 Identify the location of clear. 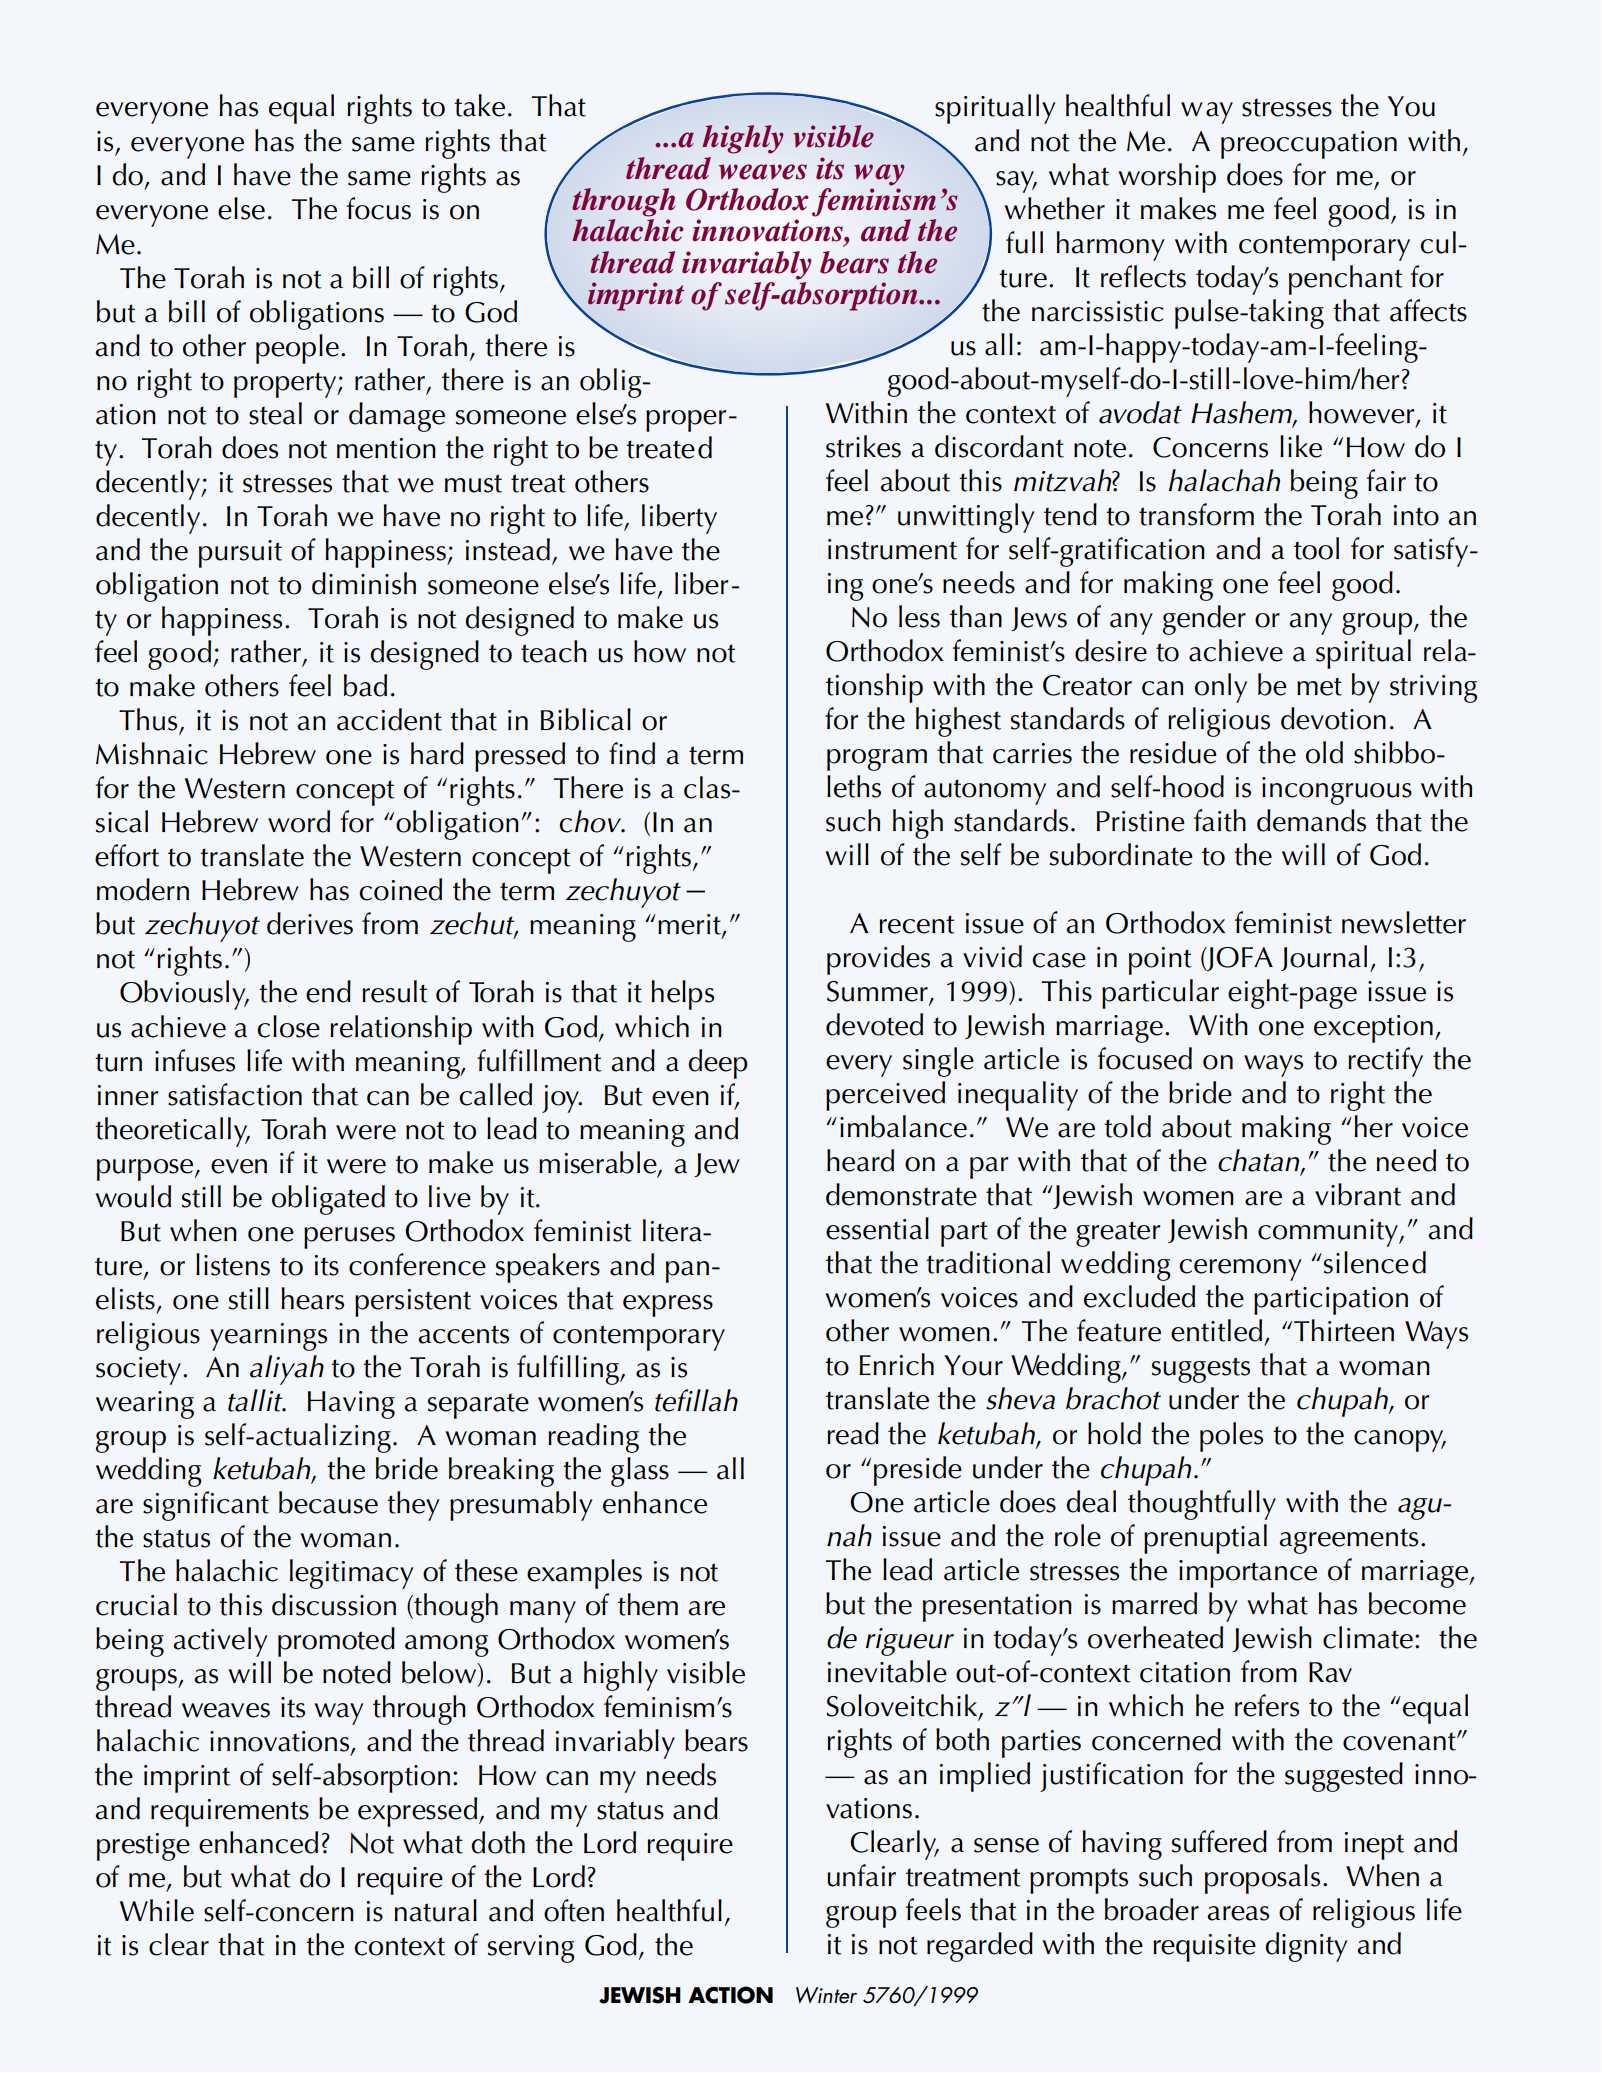
(179, 1944).
